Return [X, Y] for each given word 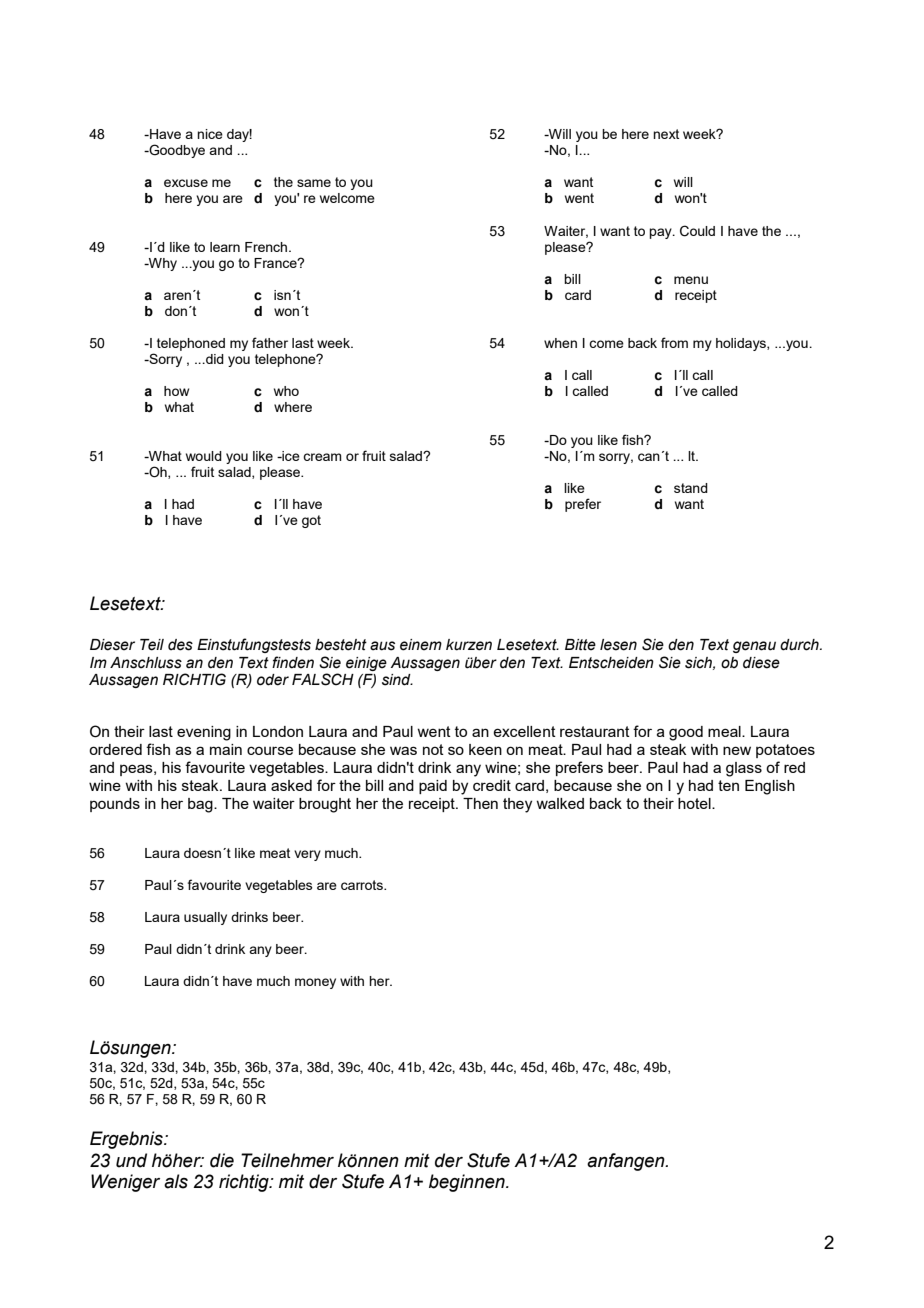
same [314, 183]
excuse [186, 183]
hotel [695, 803]
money [315, 983]
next [666, 134]
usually [205, 918]
